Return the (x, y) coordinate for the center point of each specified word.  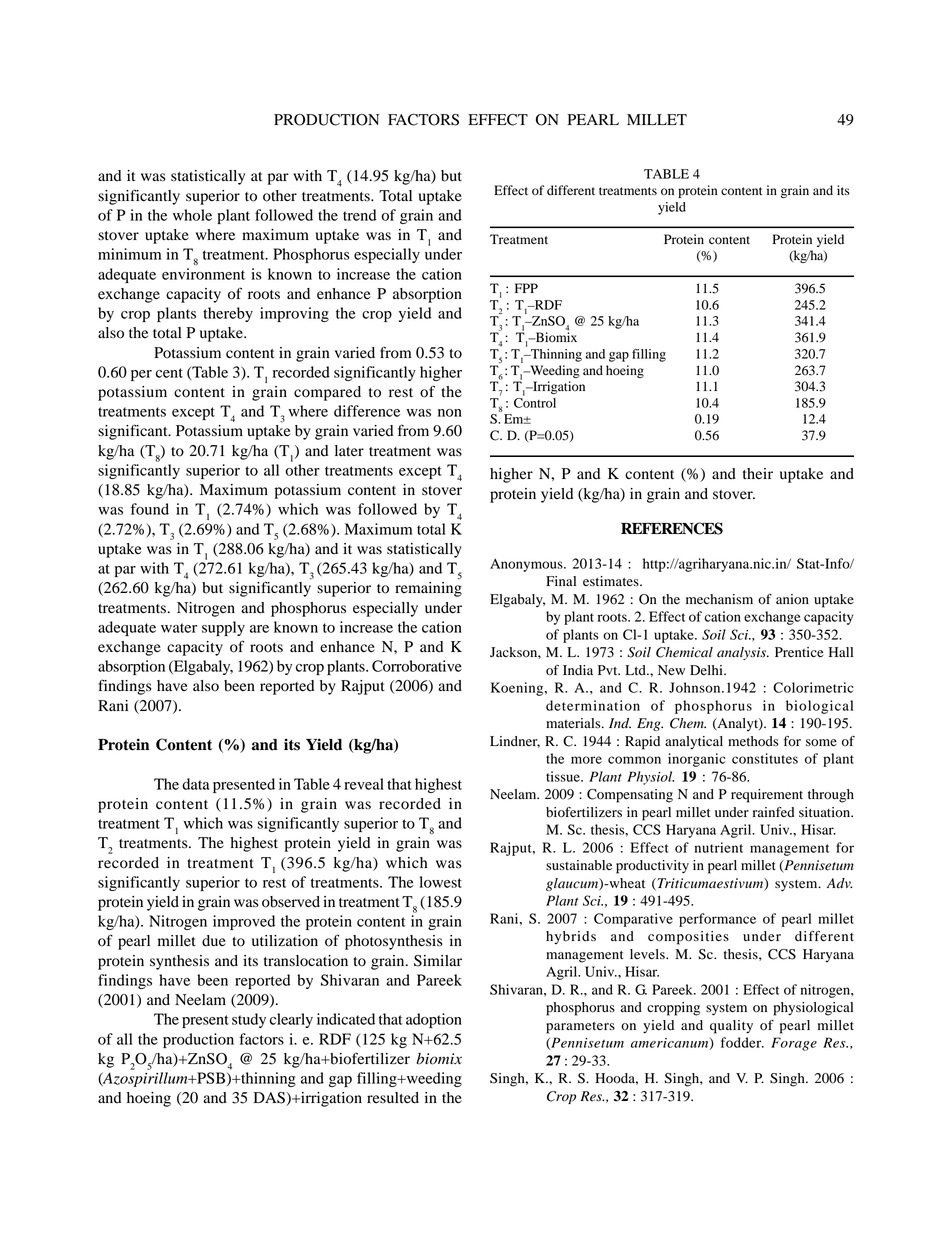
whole (192, 215)
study (249, 1020)
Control (535, 401)
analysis (743, 653)
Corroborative (417, 666)
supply (223, 628)
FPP (526, 288)
